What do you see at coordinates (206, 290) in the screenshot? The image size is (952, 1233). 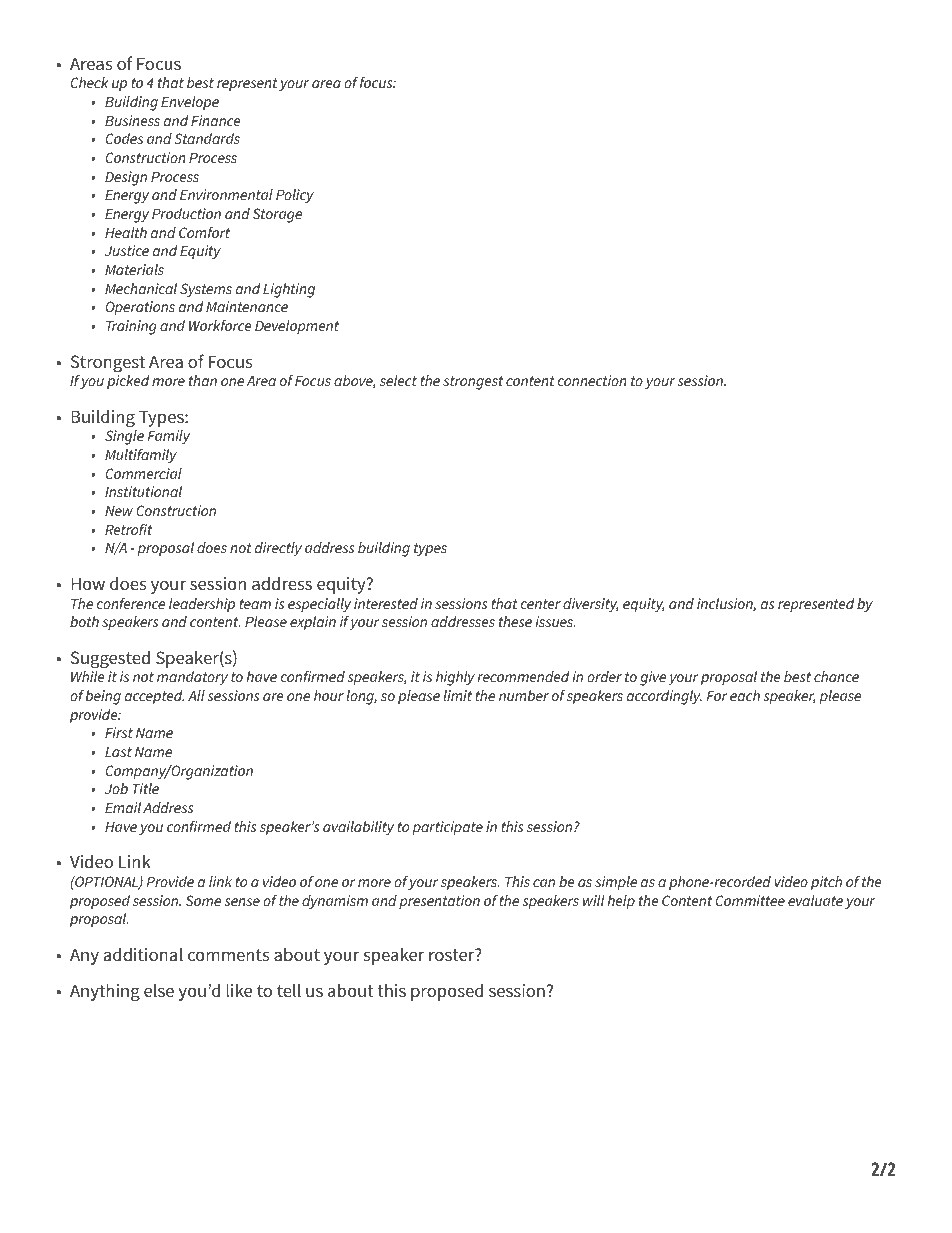 I see `Systems` at bounding box center [206, 290].
